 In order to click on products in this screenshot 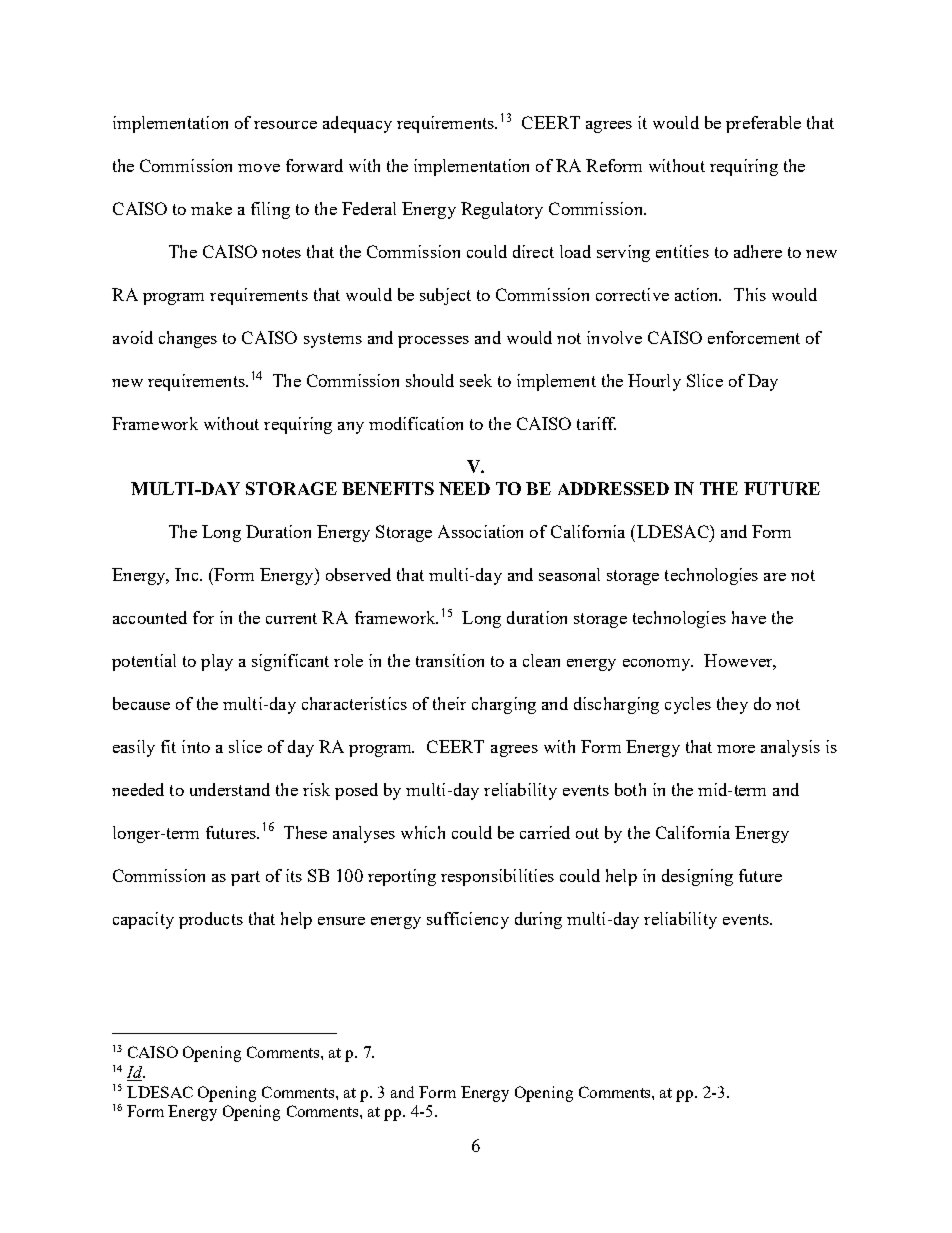, I will do `click(211, 920)`.
